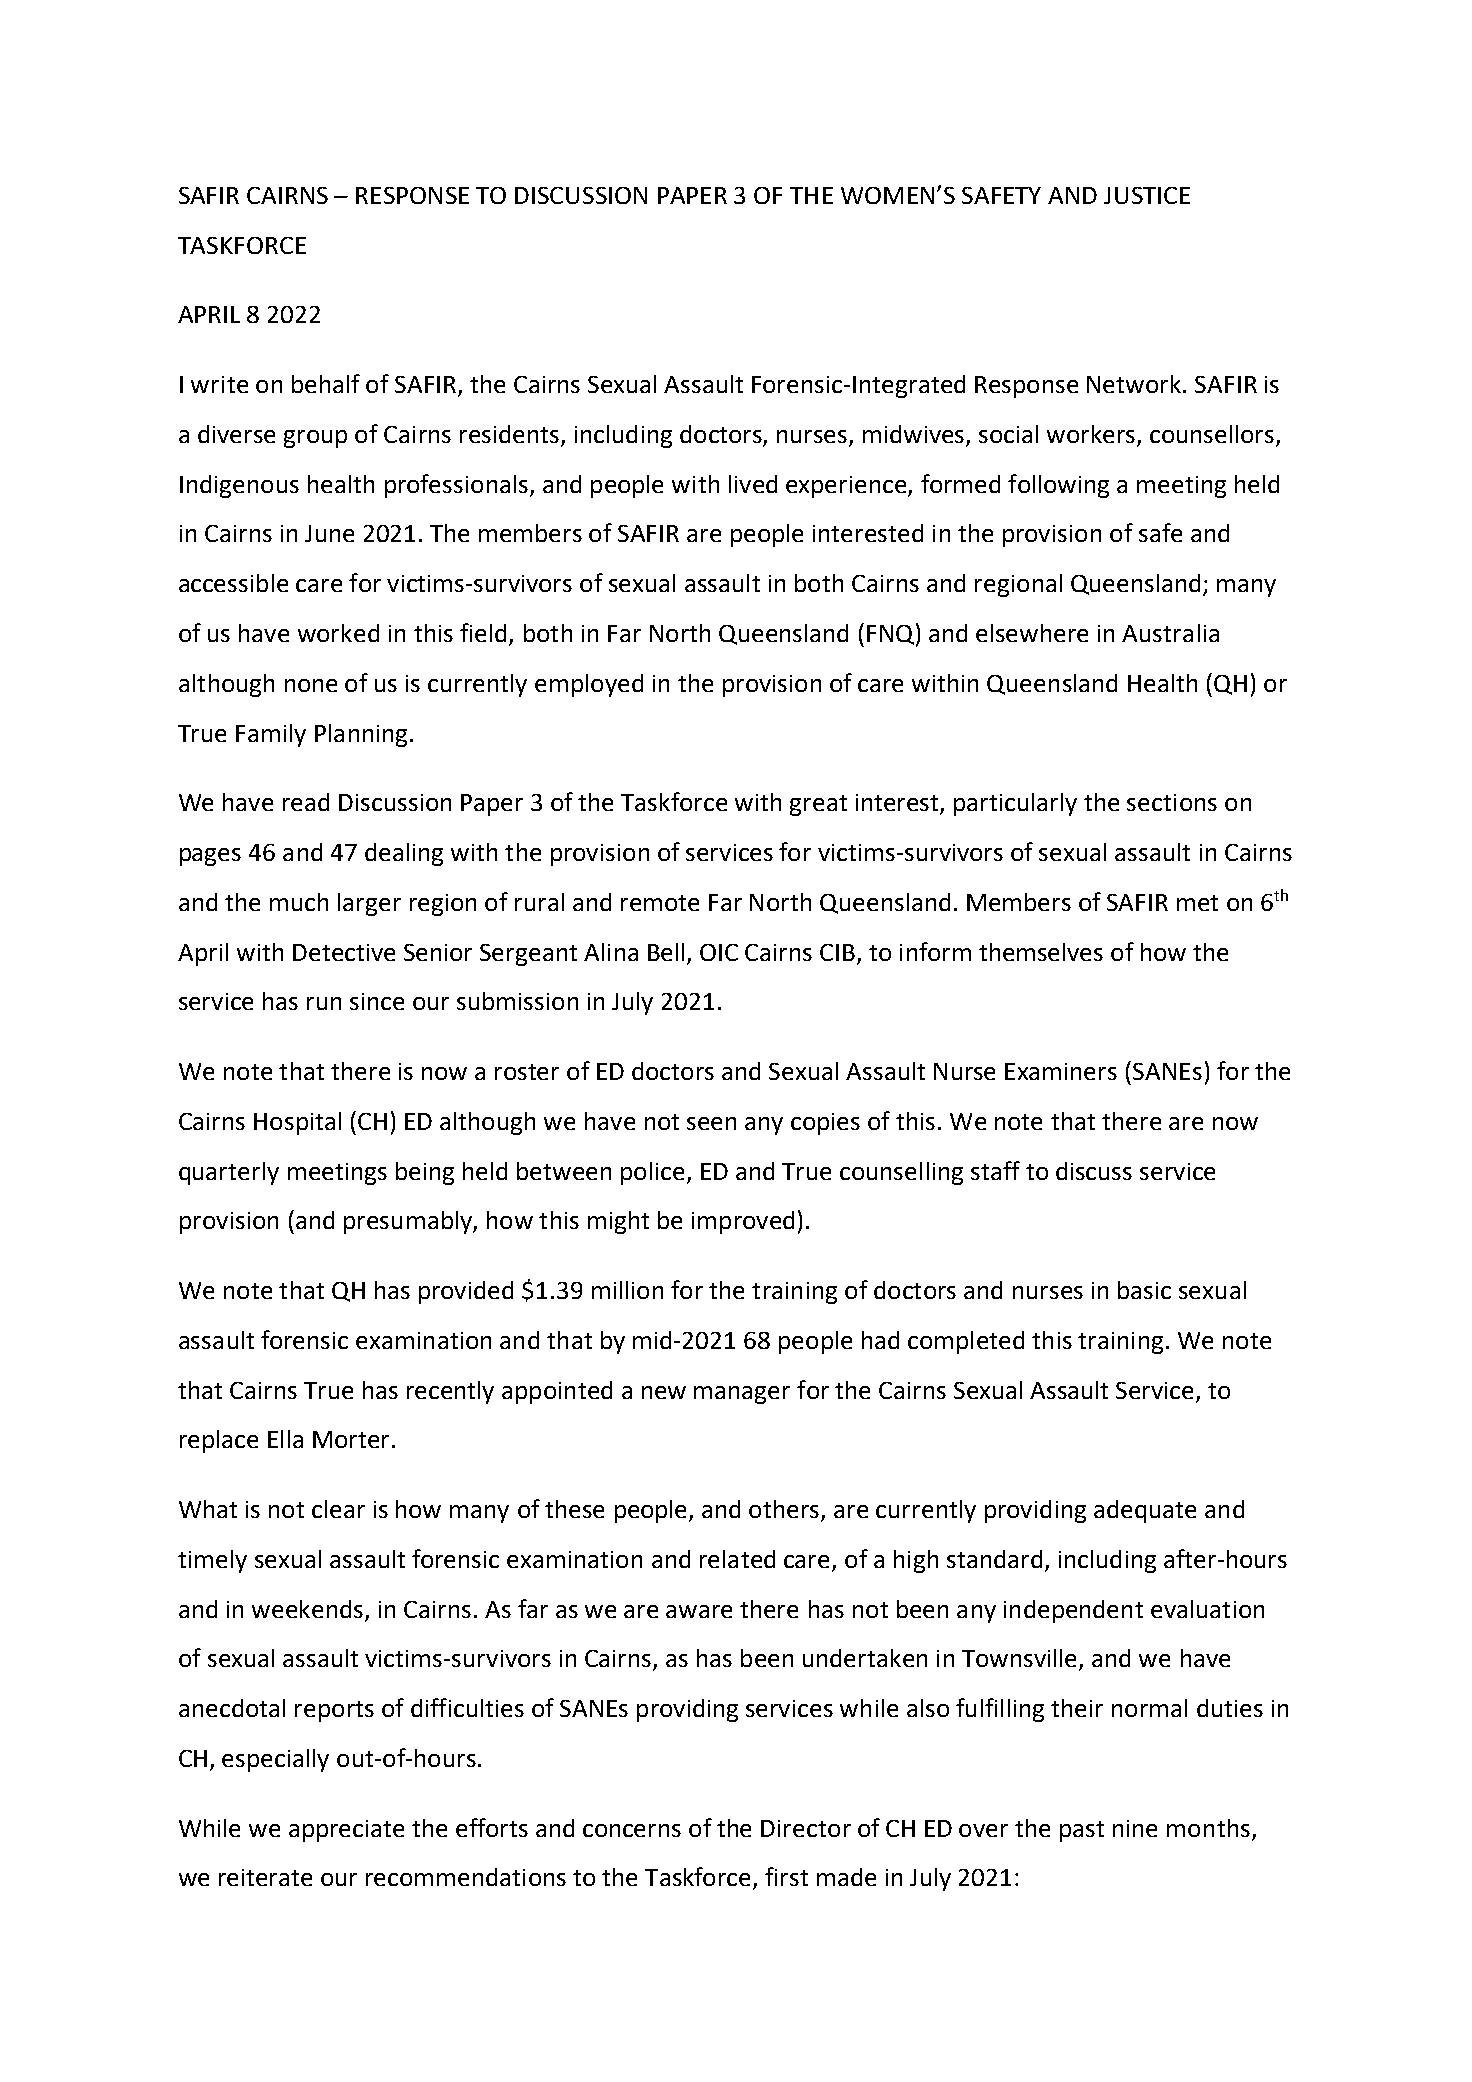 This screenshot has height=2082, width=1472. Describe the element at coordinates (742, 1395) in the screenshot. I see `manager` at that location.
